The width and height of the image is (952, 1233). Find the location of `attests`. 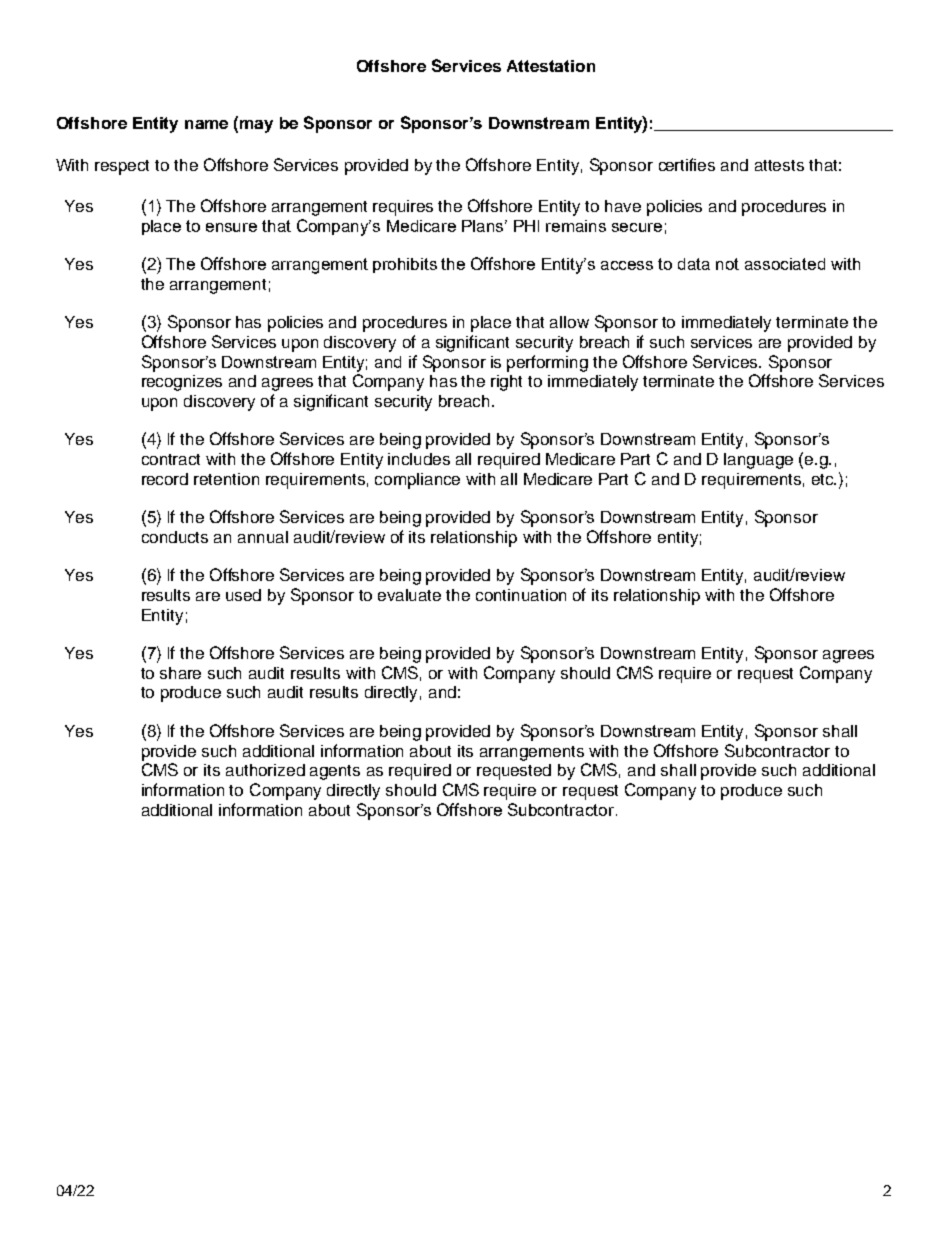

attests is located at coordinates (779, 165).
